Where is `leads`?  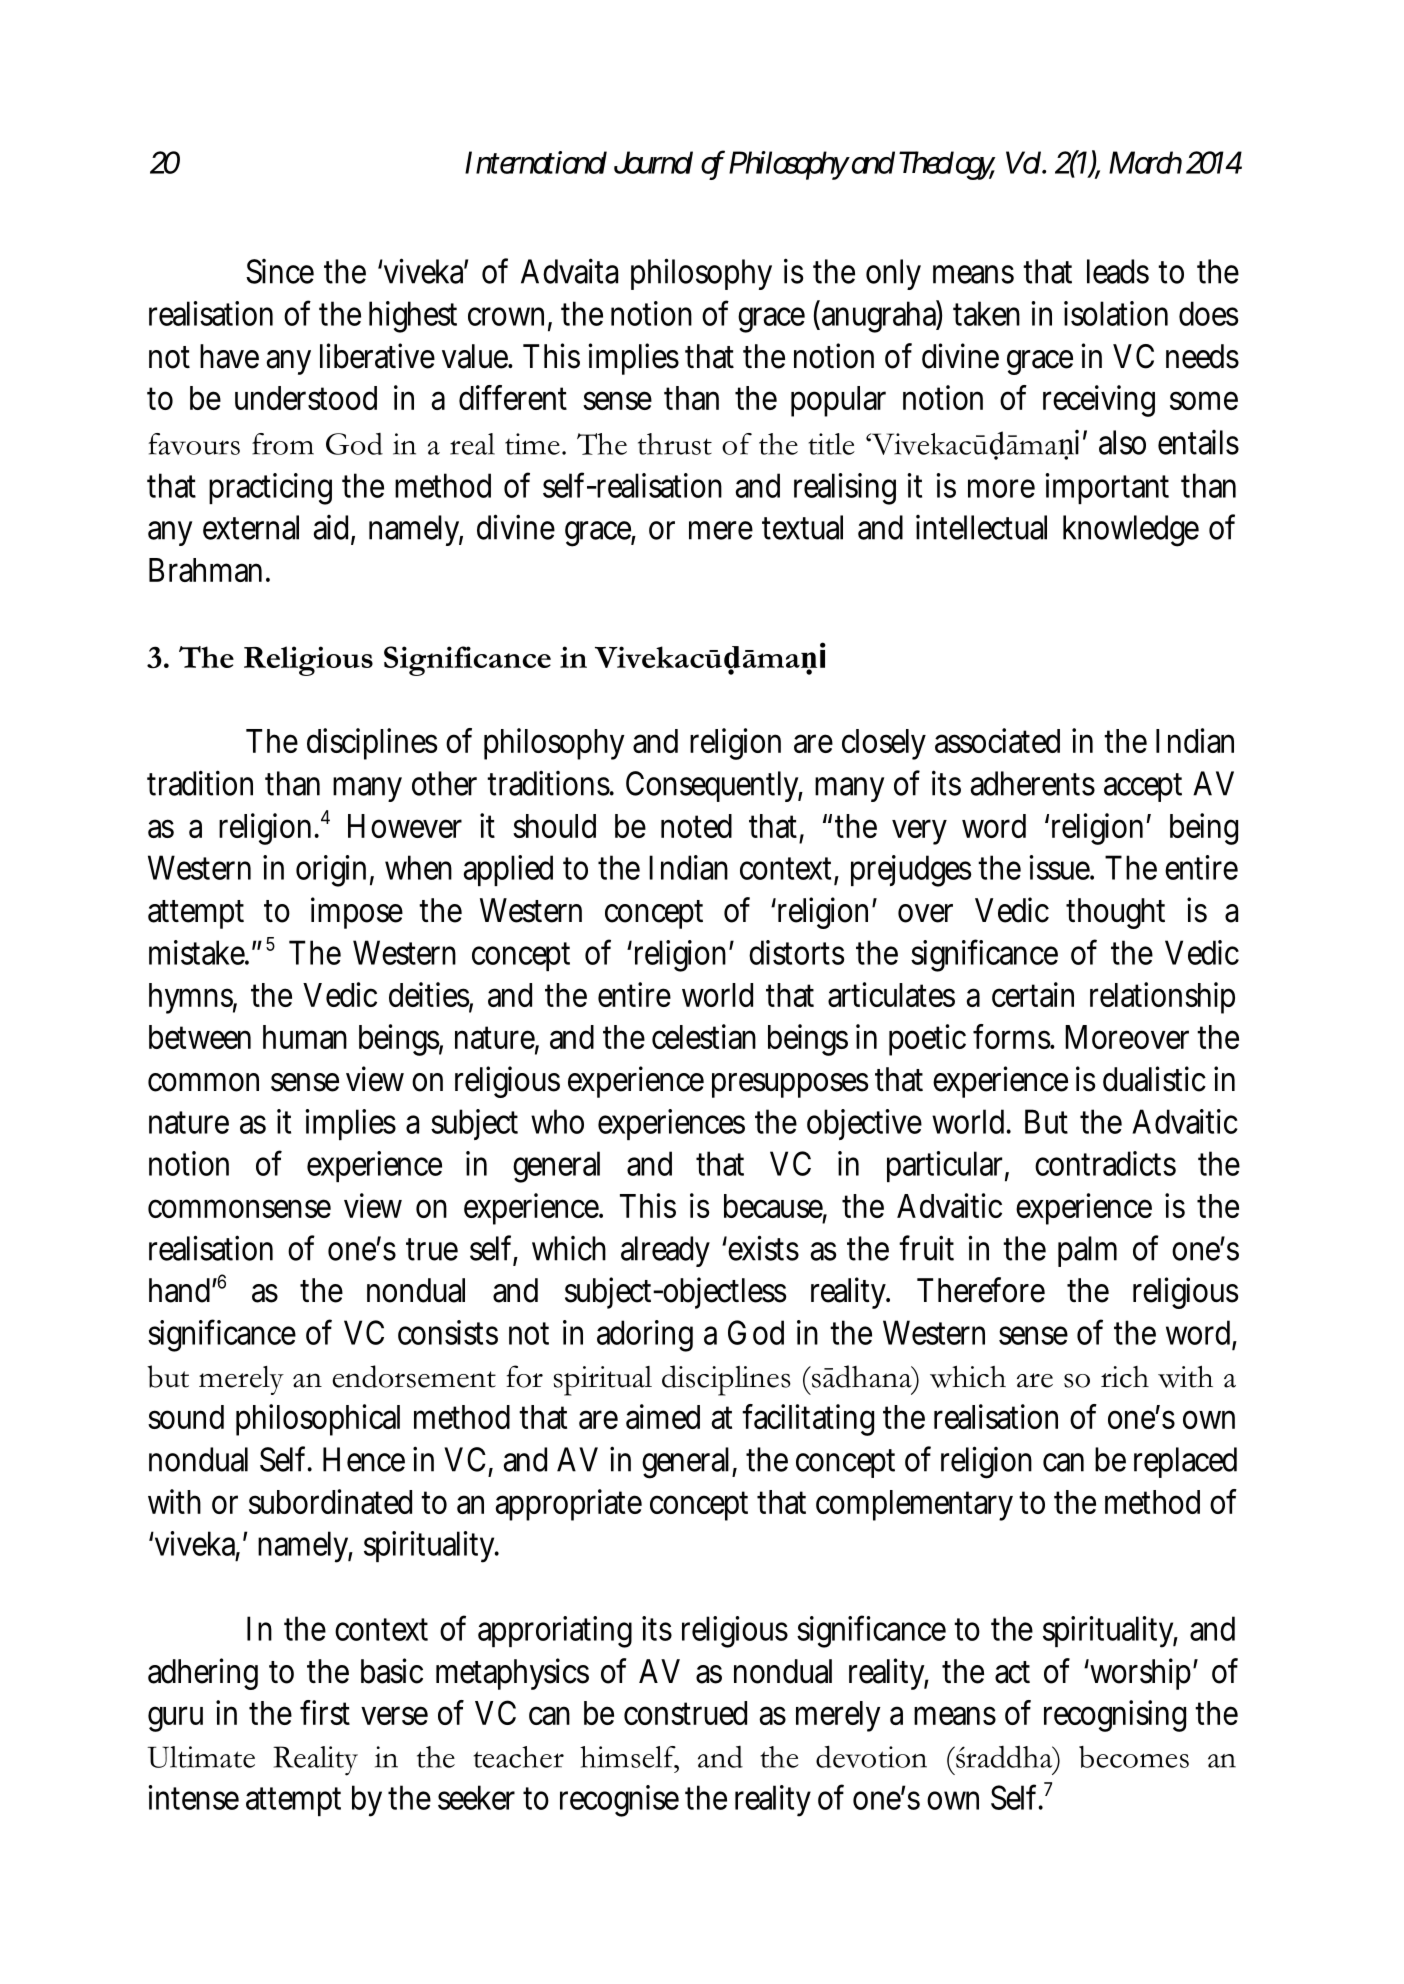 leads is located at coordinates (1118, 271).
